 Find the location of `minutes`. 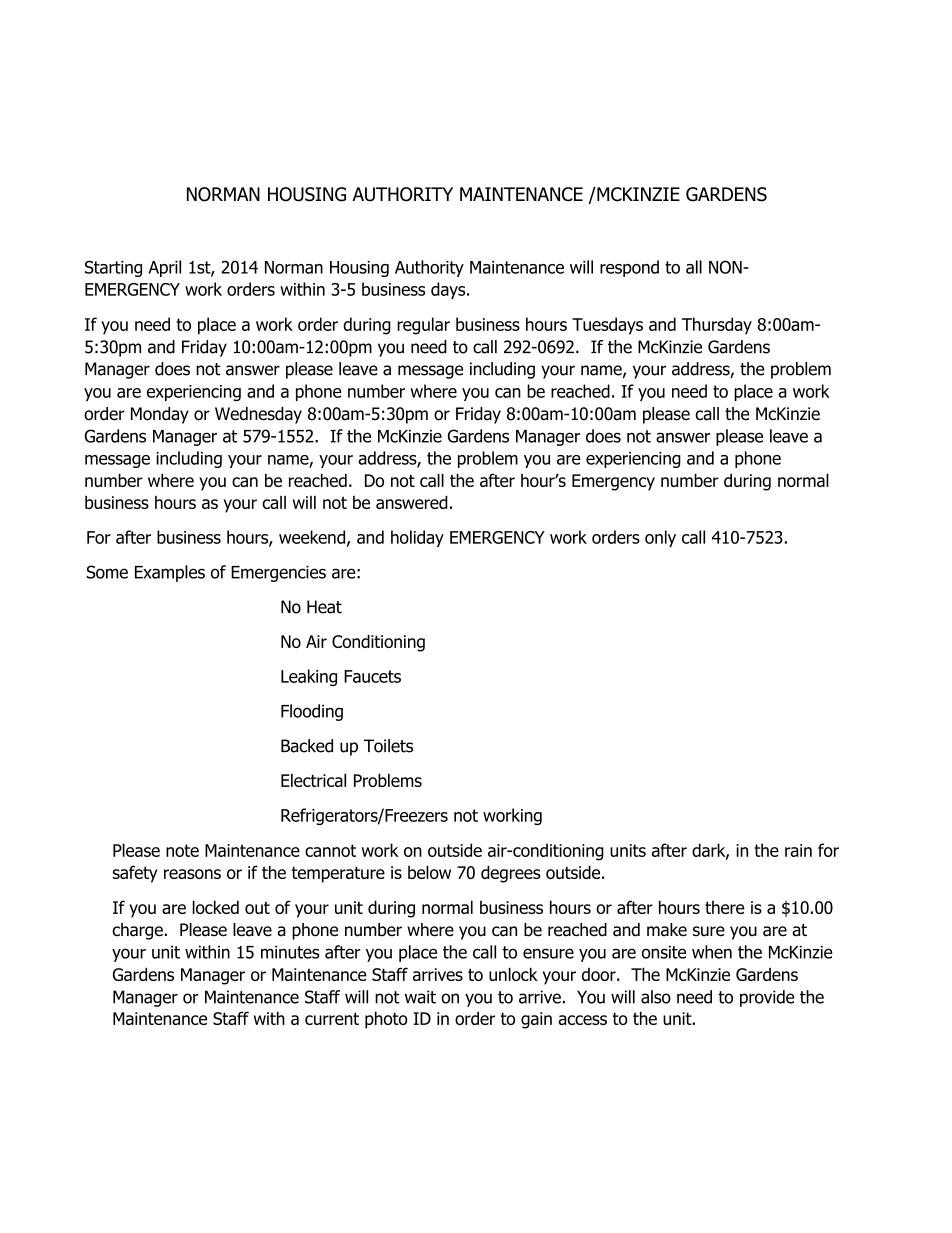

minutes is located at coordinates (290, 952).
